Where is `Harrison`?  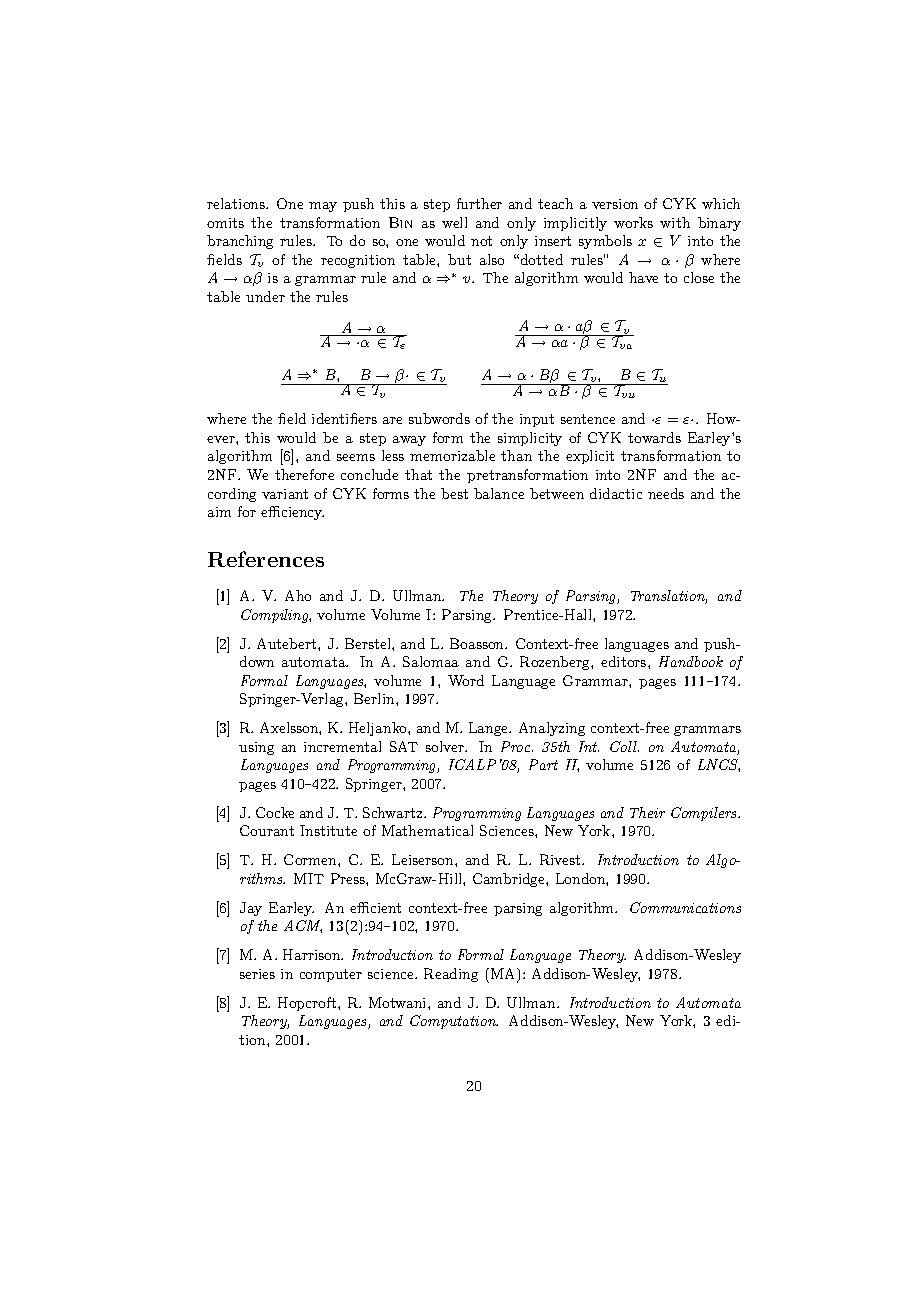 Harrison is located at coordinates (313, 954).
